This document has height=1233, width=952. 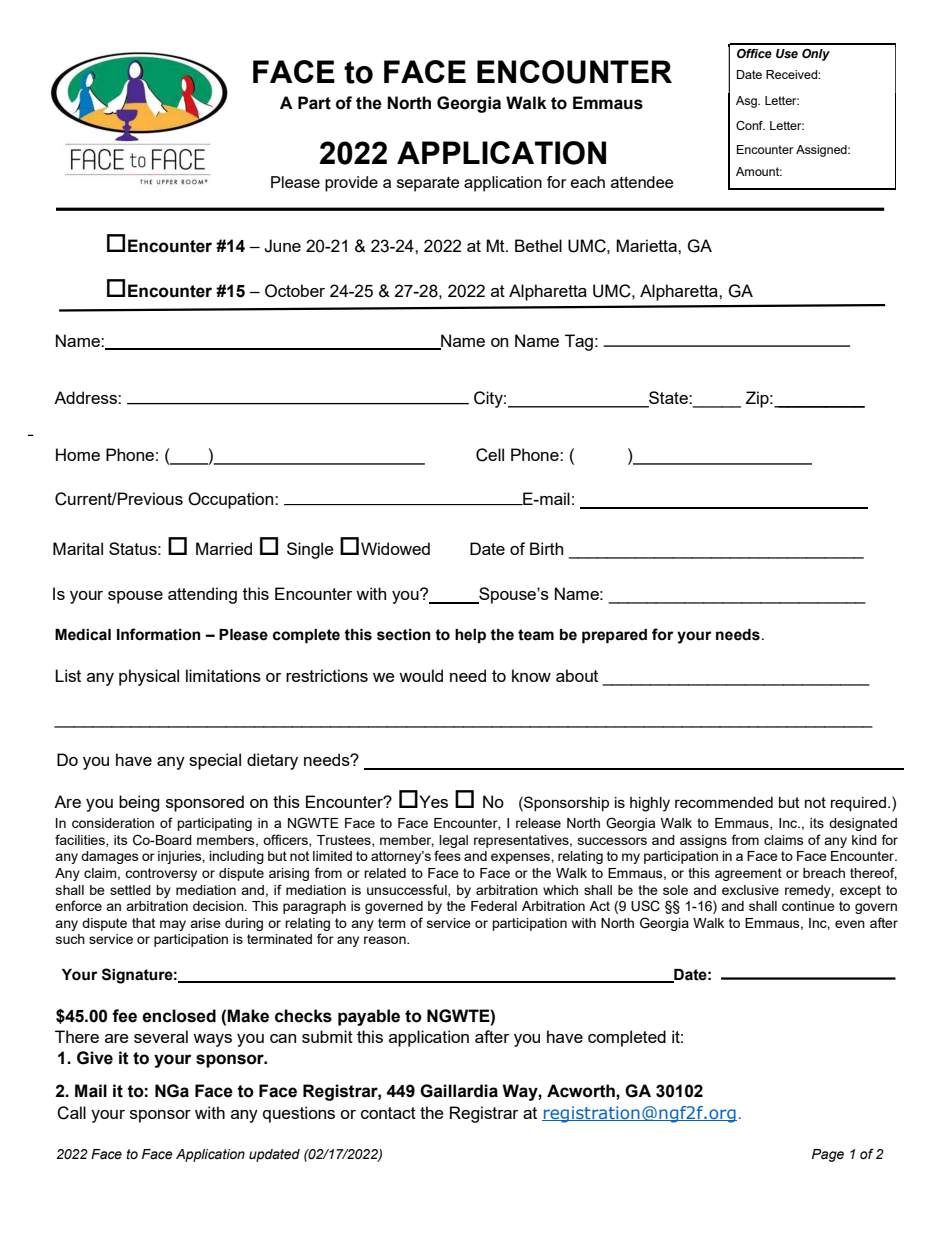 I want to click on separate, so click(x=428, y=184).
